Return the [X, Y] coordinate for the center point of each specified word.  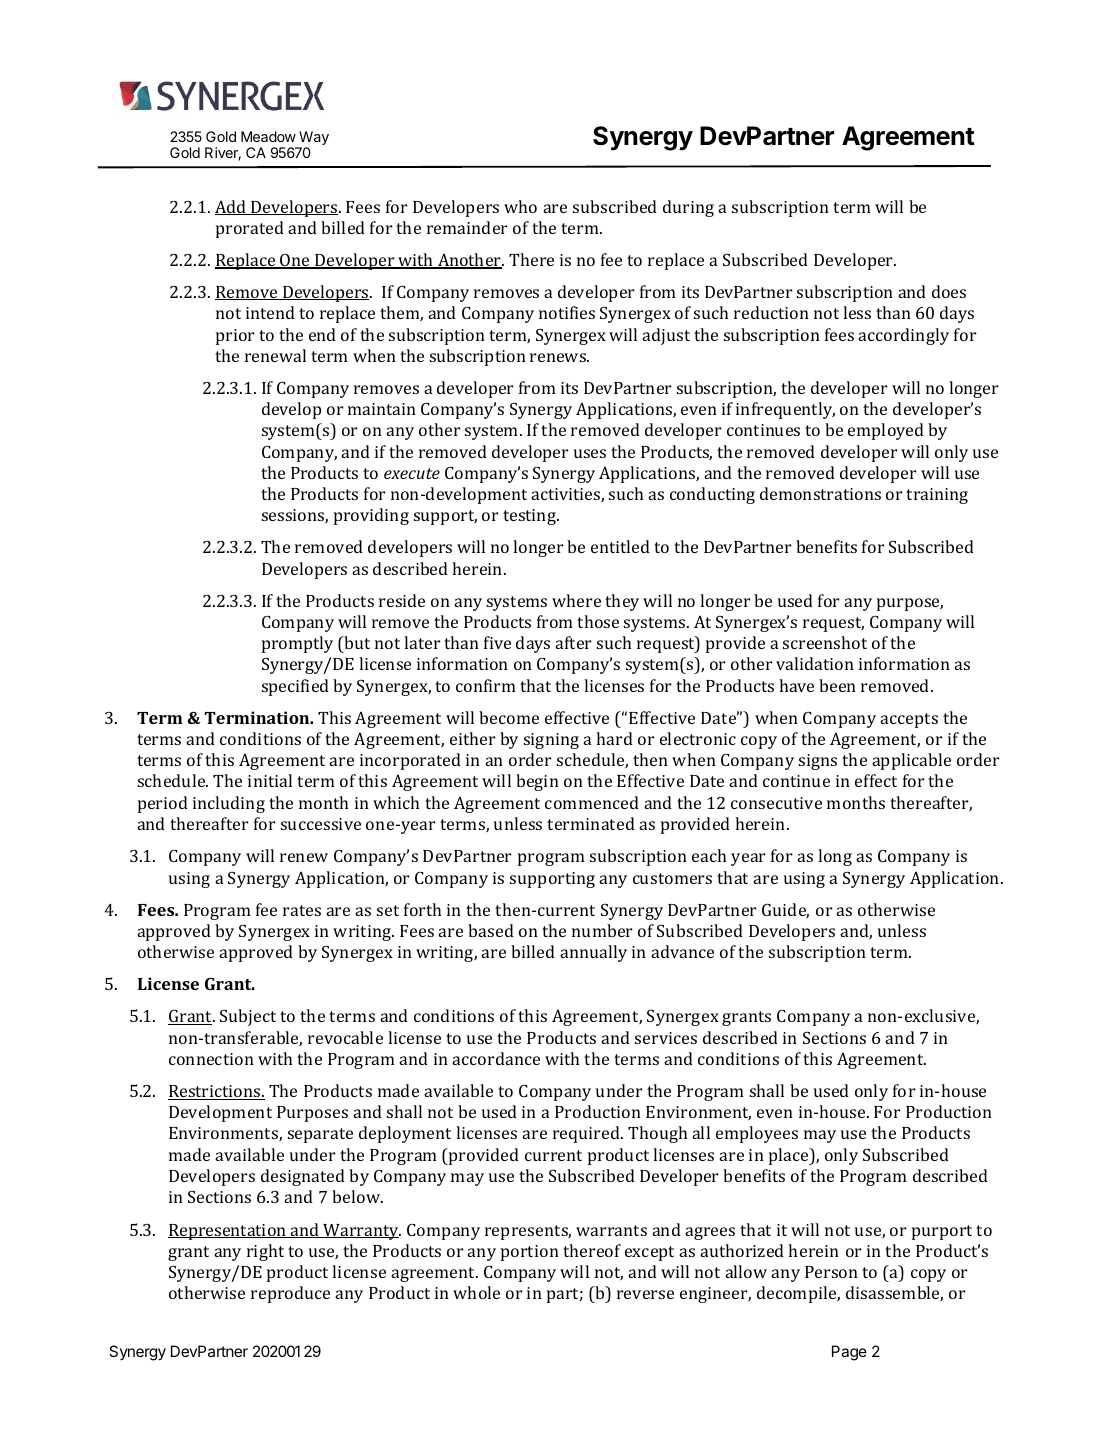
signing [551, 741]
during [688, 208]
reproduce [290, 1294]
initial [270, 780]
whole [476, 1292]
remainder [467, 227]
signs [818, 762]
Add [232, 207]
